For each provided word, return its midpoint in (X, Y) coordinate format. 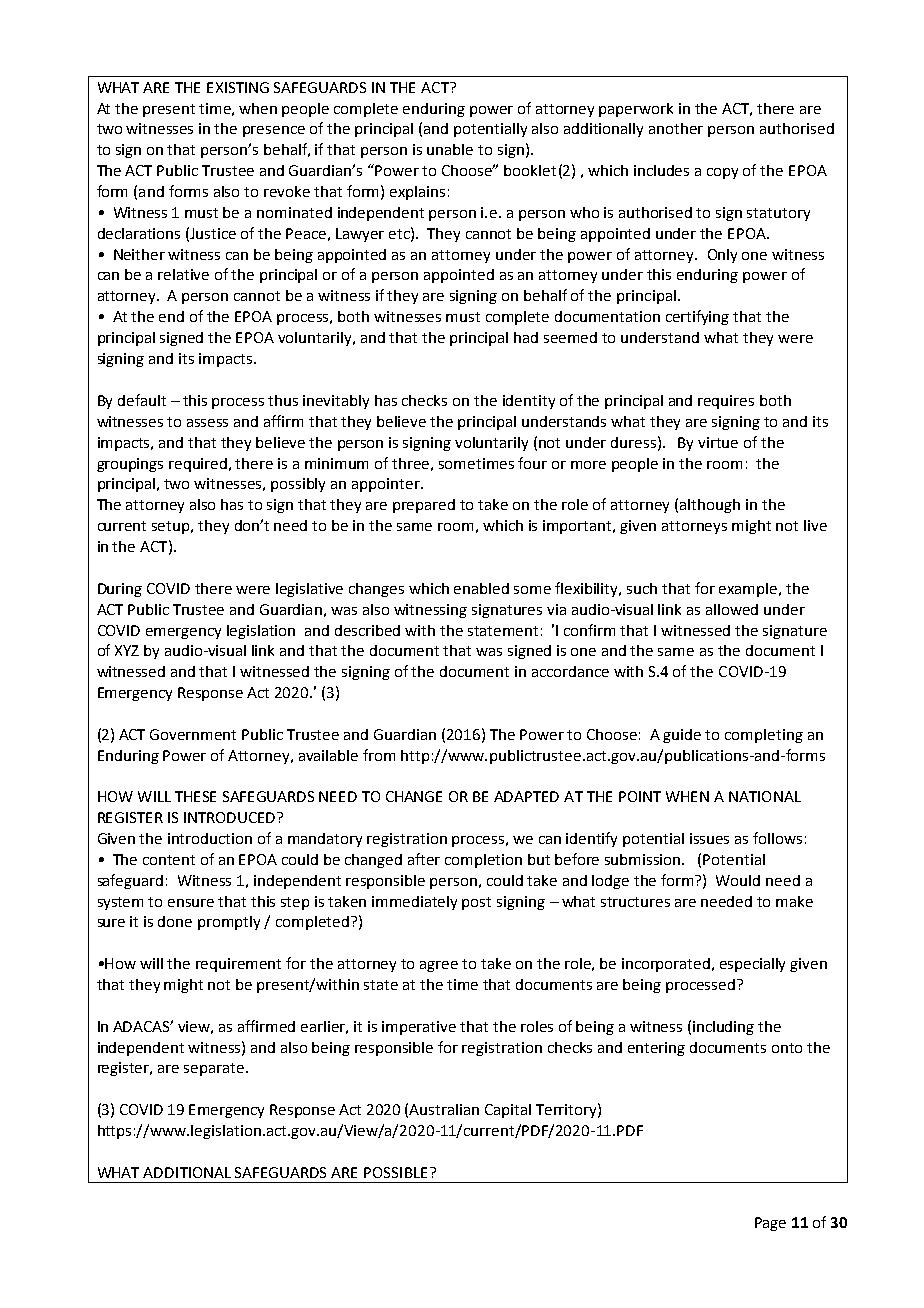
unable (450, 149)
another (676, 128)
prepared (424, 506)
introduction (210, 838)
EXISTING (238, 87)
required (198, 465)
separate (214, 1069)
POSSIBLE (395, 1172)
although (710, 506)
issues (709, 838)
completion (483, 861)
